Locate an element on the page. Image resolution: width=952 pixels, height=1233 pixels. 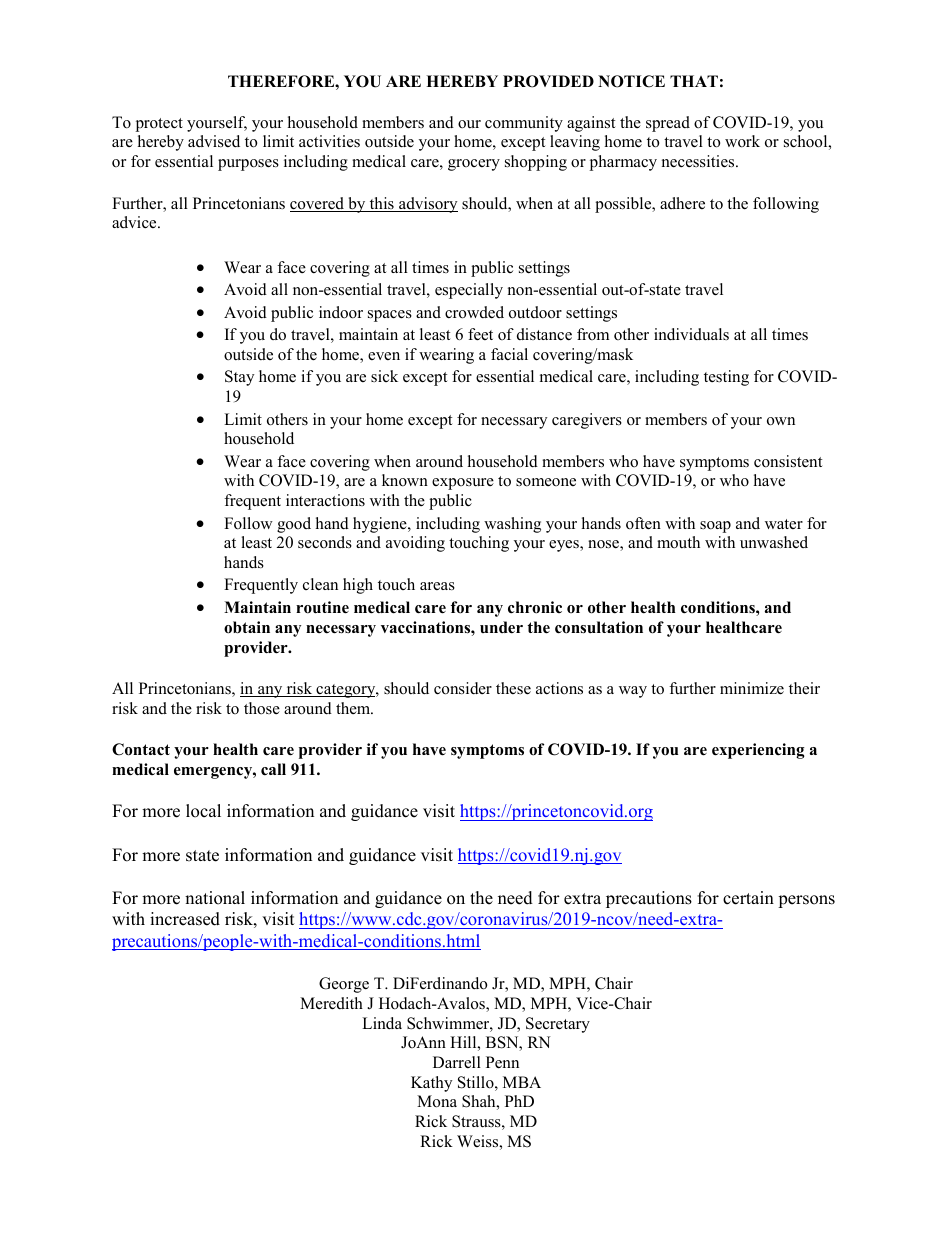
Secretary is located at coordinates (558, 1025).
